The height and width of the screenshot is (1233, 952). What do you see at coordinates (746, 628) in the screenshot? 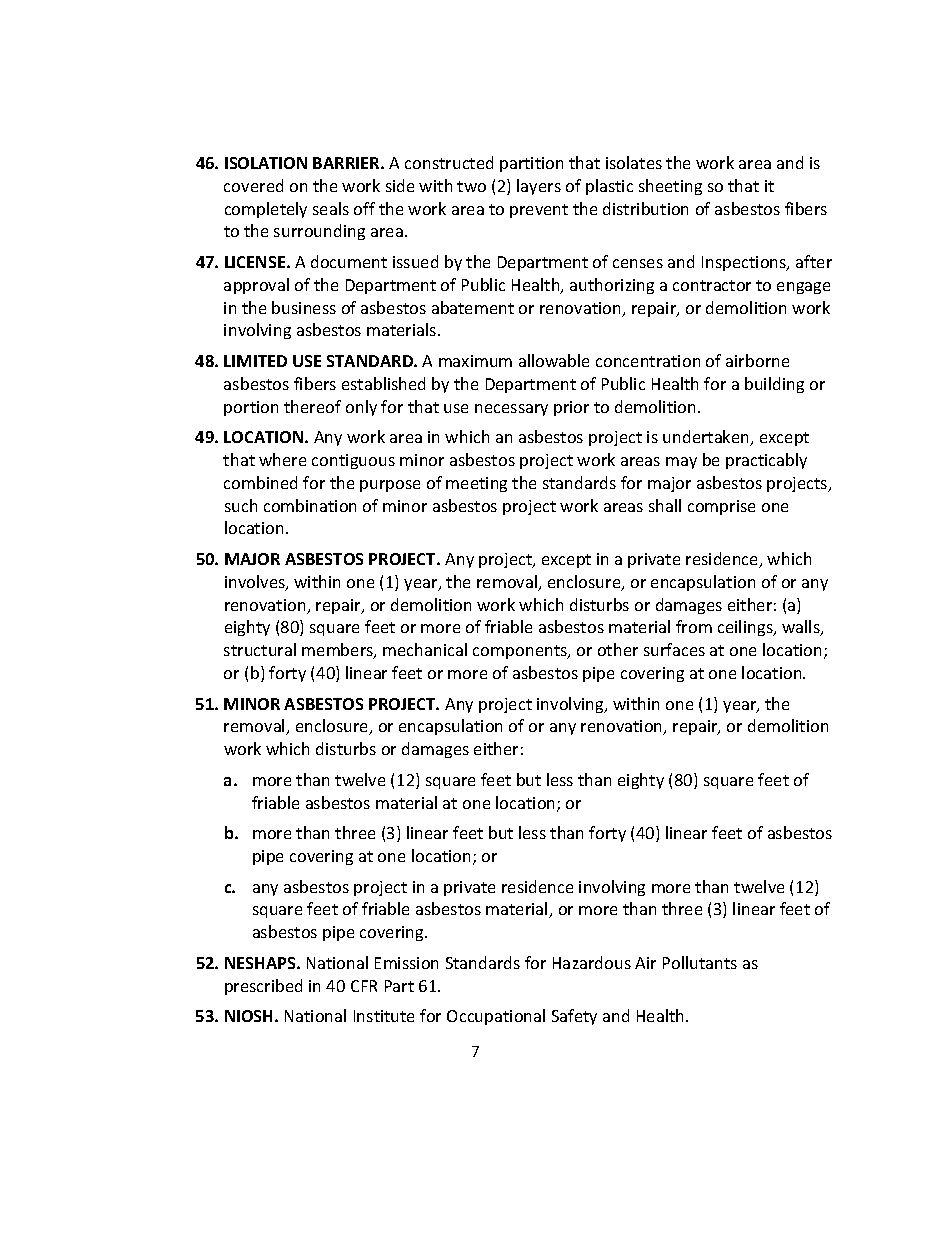
I see `ceilings` at bounding box center [746, 628].
